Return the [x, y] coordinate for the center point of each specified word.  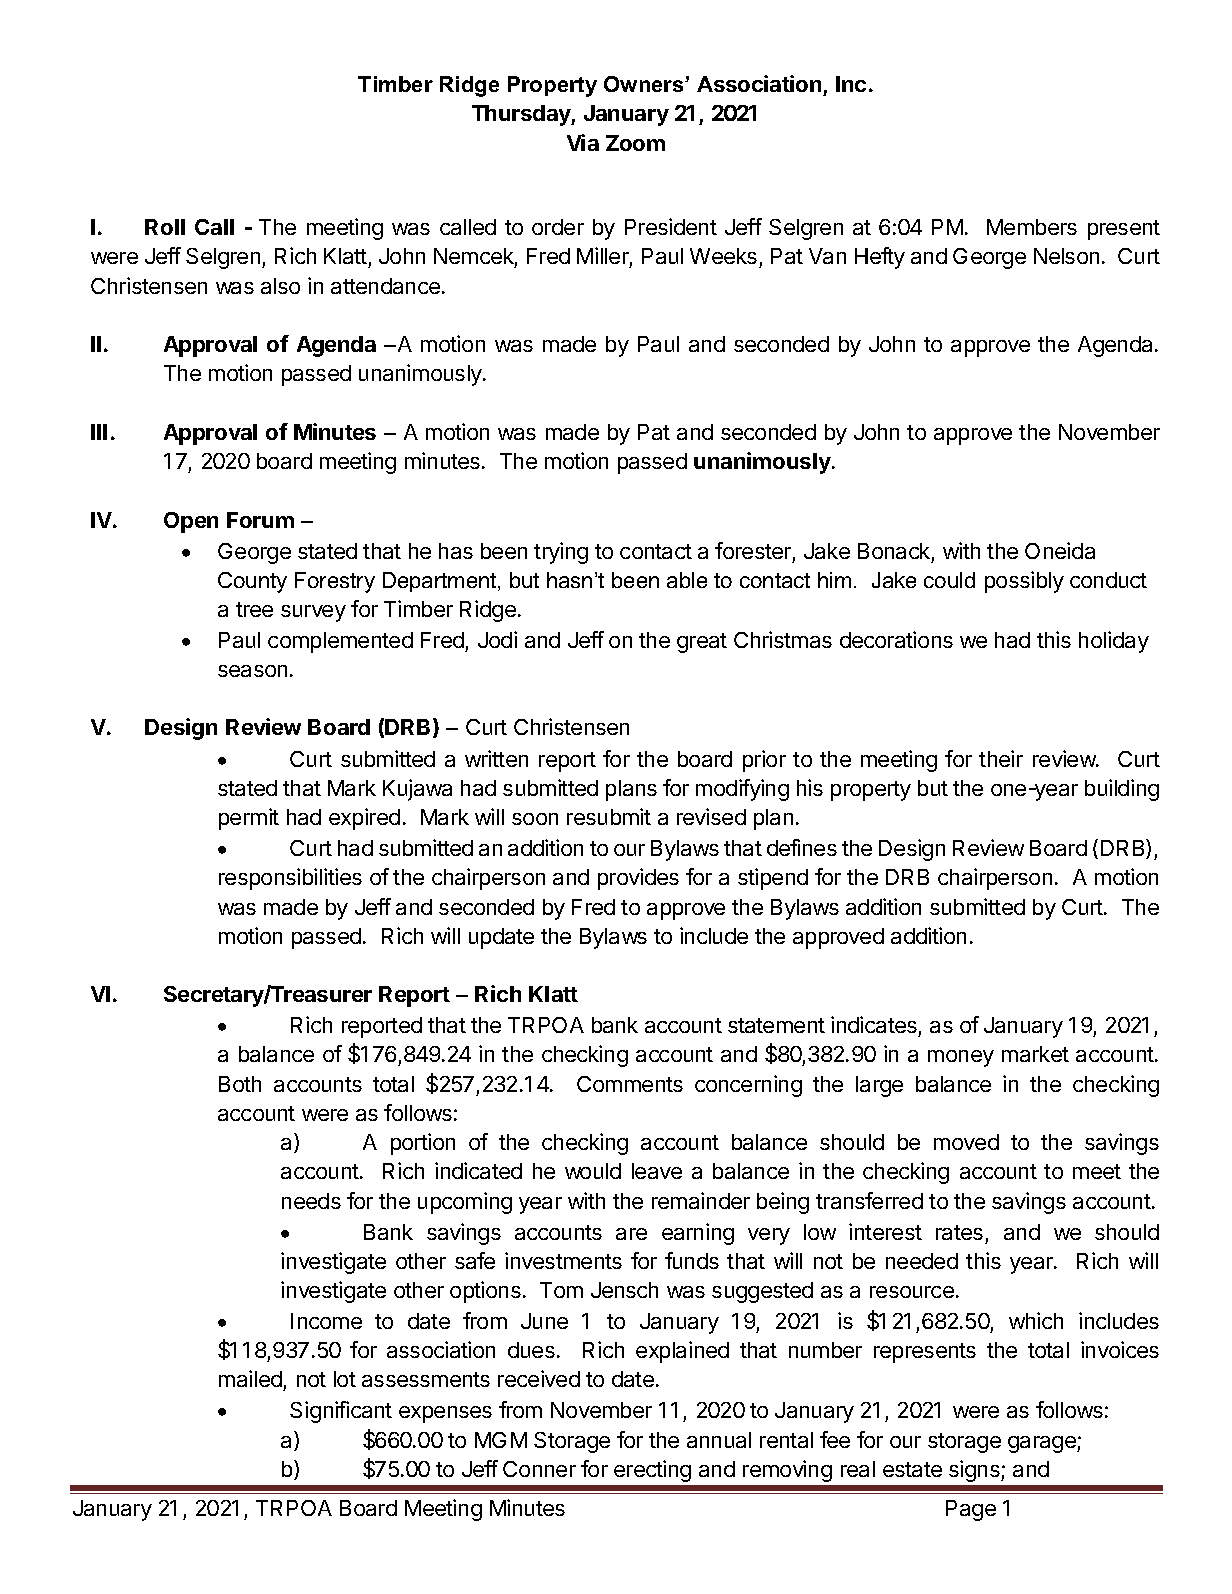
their [1001, 758]
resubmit [609, 816]
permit [249, 819]
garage [1043, 1444]
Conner [539, 1469]
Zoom [635, 143]
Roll [165, 227]
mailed [251, 1380]
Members [1032, 227]
